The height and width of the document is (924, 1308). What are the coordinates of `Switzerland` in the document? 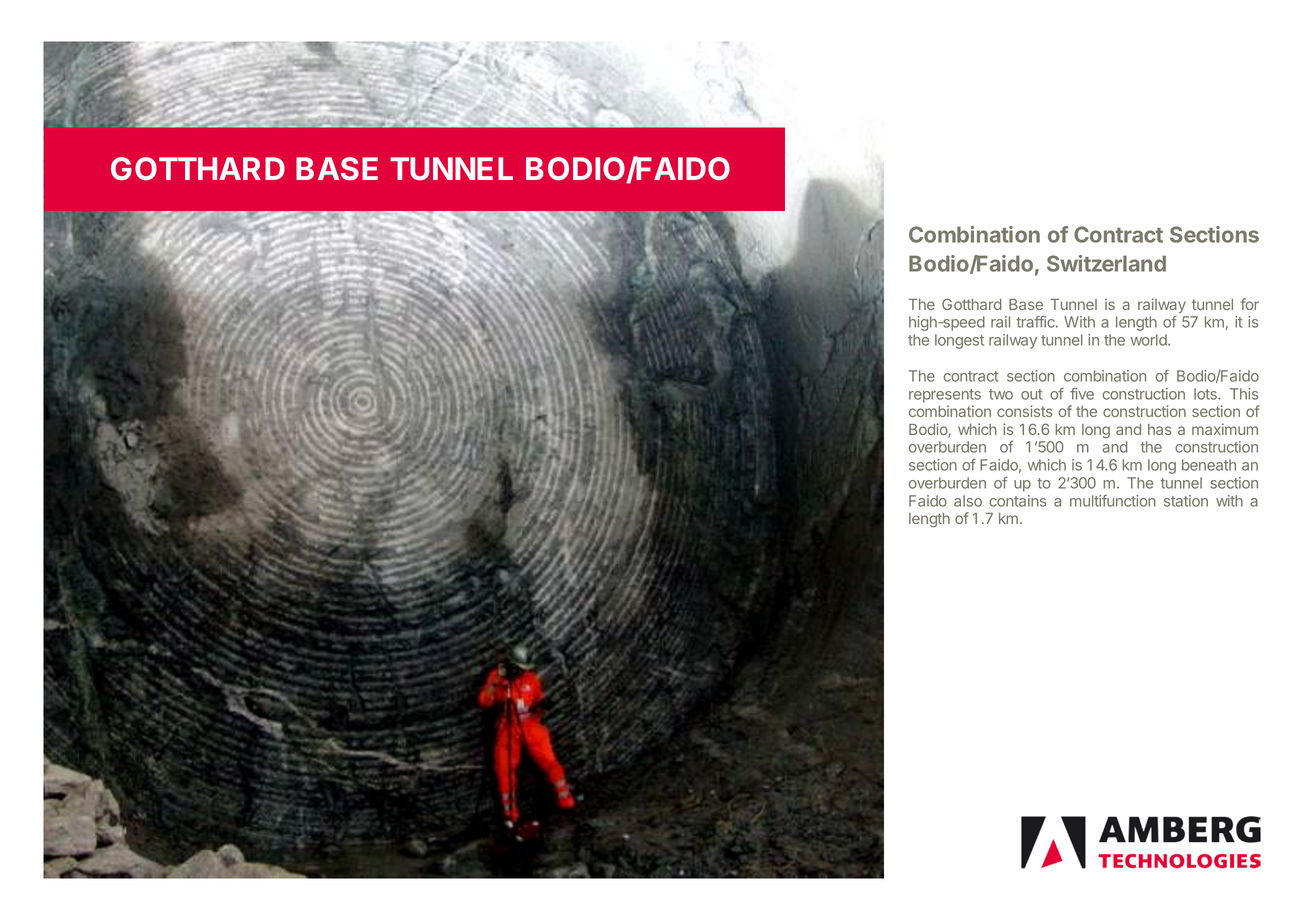 It's located at (1106, 263).
